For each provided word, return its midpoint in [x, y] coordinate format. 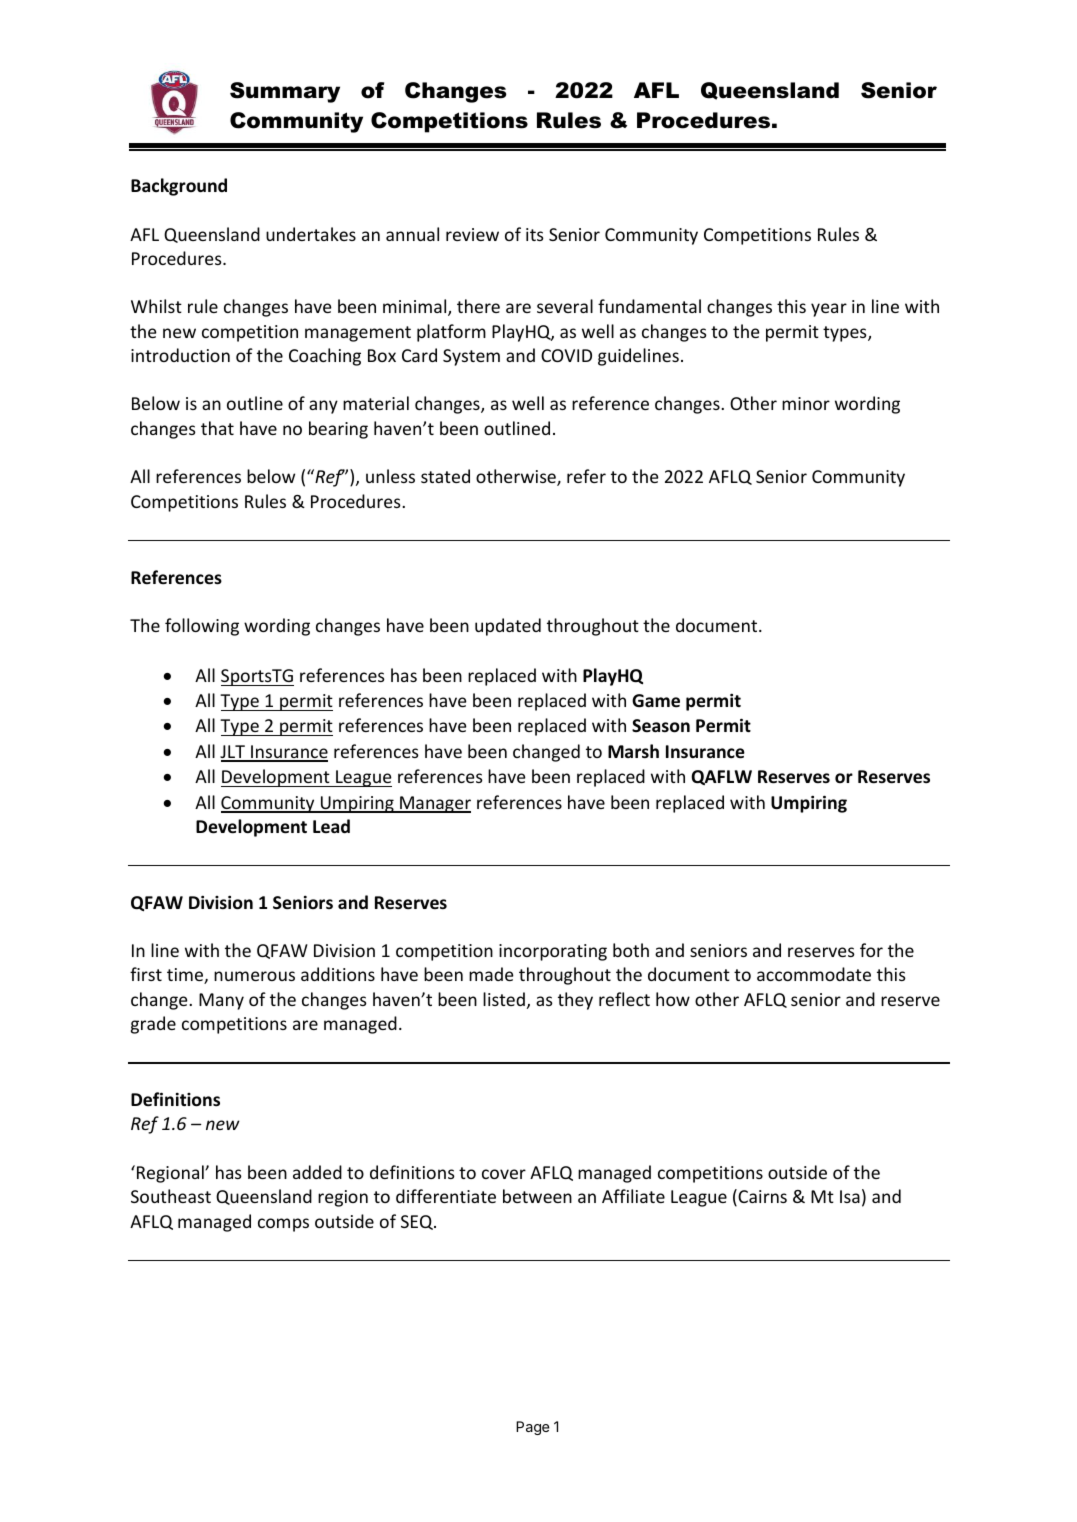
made [491, 974]
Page [533, 1428]
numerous [254, 976]
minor [806, 403]
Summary [285, 92]
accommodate [814, 974]
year [829, 310]
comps [283, 1225]
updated [508, 627]
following [202, 627]
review [472, 234]
